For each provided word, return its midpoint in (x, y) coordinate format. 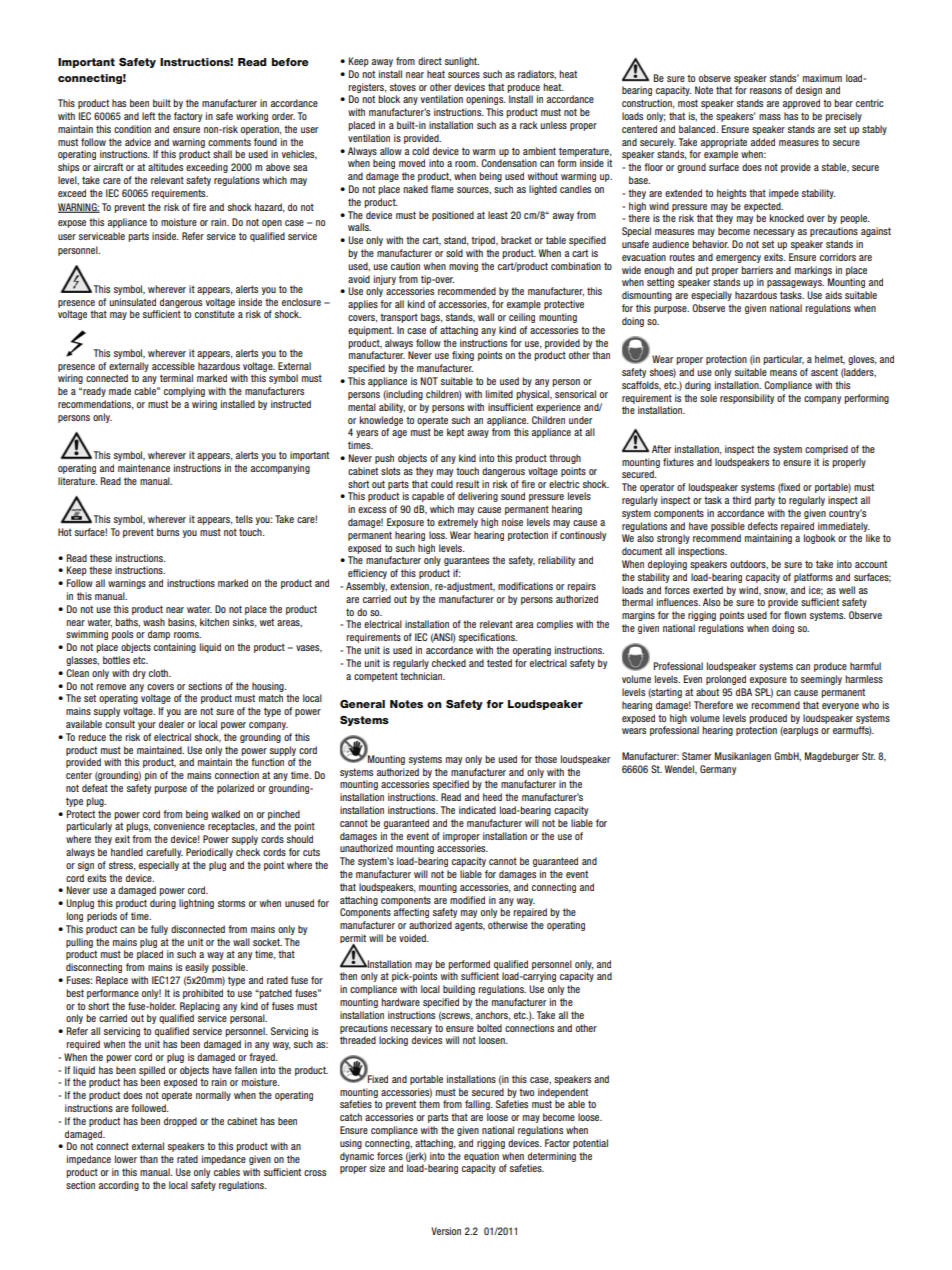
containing (175, 648)
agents (470, 926)
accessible (173, 366)
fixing (463, 356)
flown (795, 615)
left (148, 116)
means (783, 373)
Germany (718, 770)
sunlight (462, 62)
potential (590, 1144)
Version (446, 1231)
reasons (766, 91)
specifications (488, 638)
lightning (196, 904)
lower (126, 1159)
